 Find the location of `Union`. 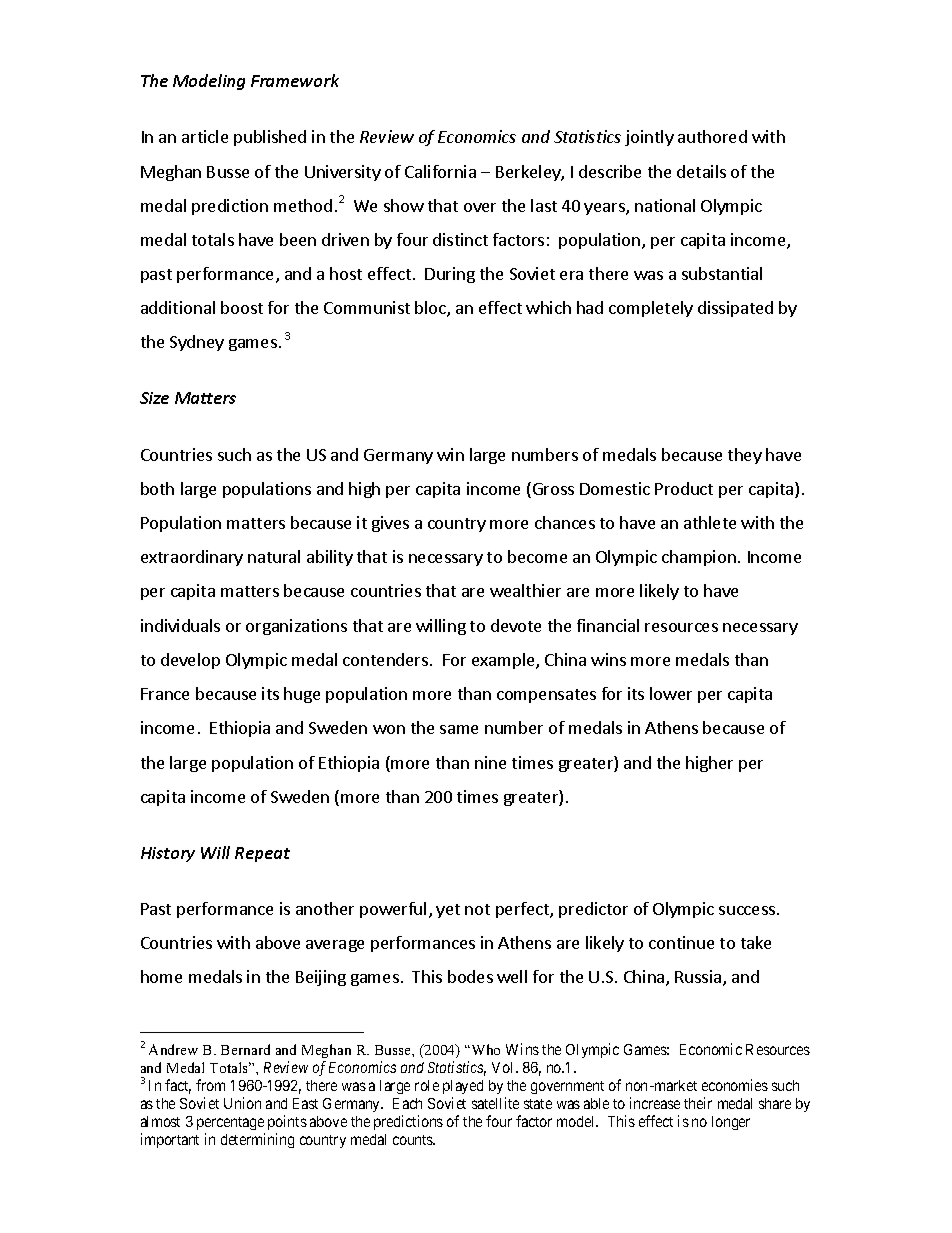

Union is located at coordinates (242, 1103).
